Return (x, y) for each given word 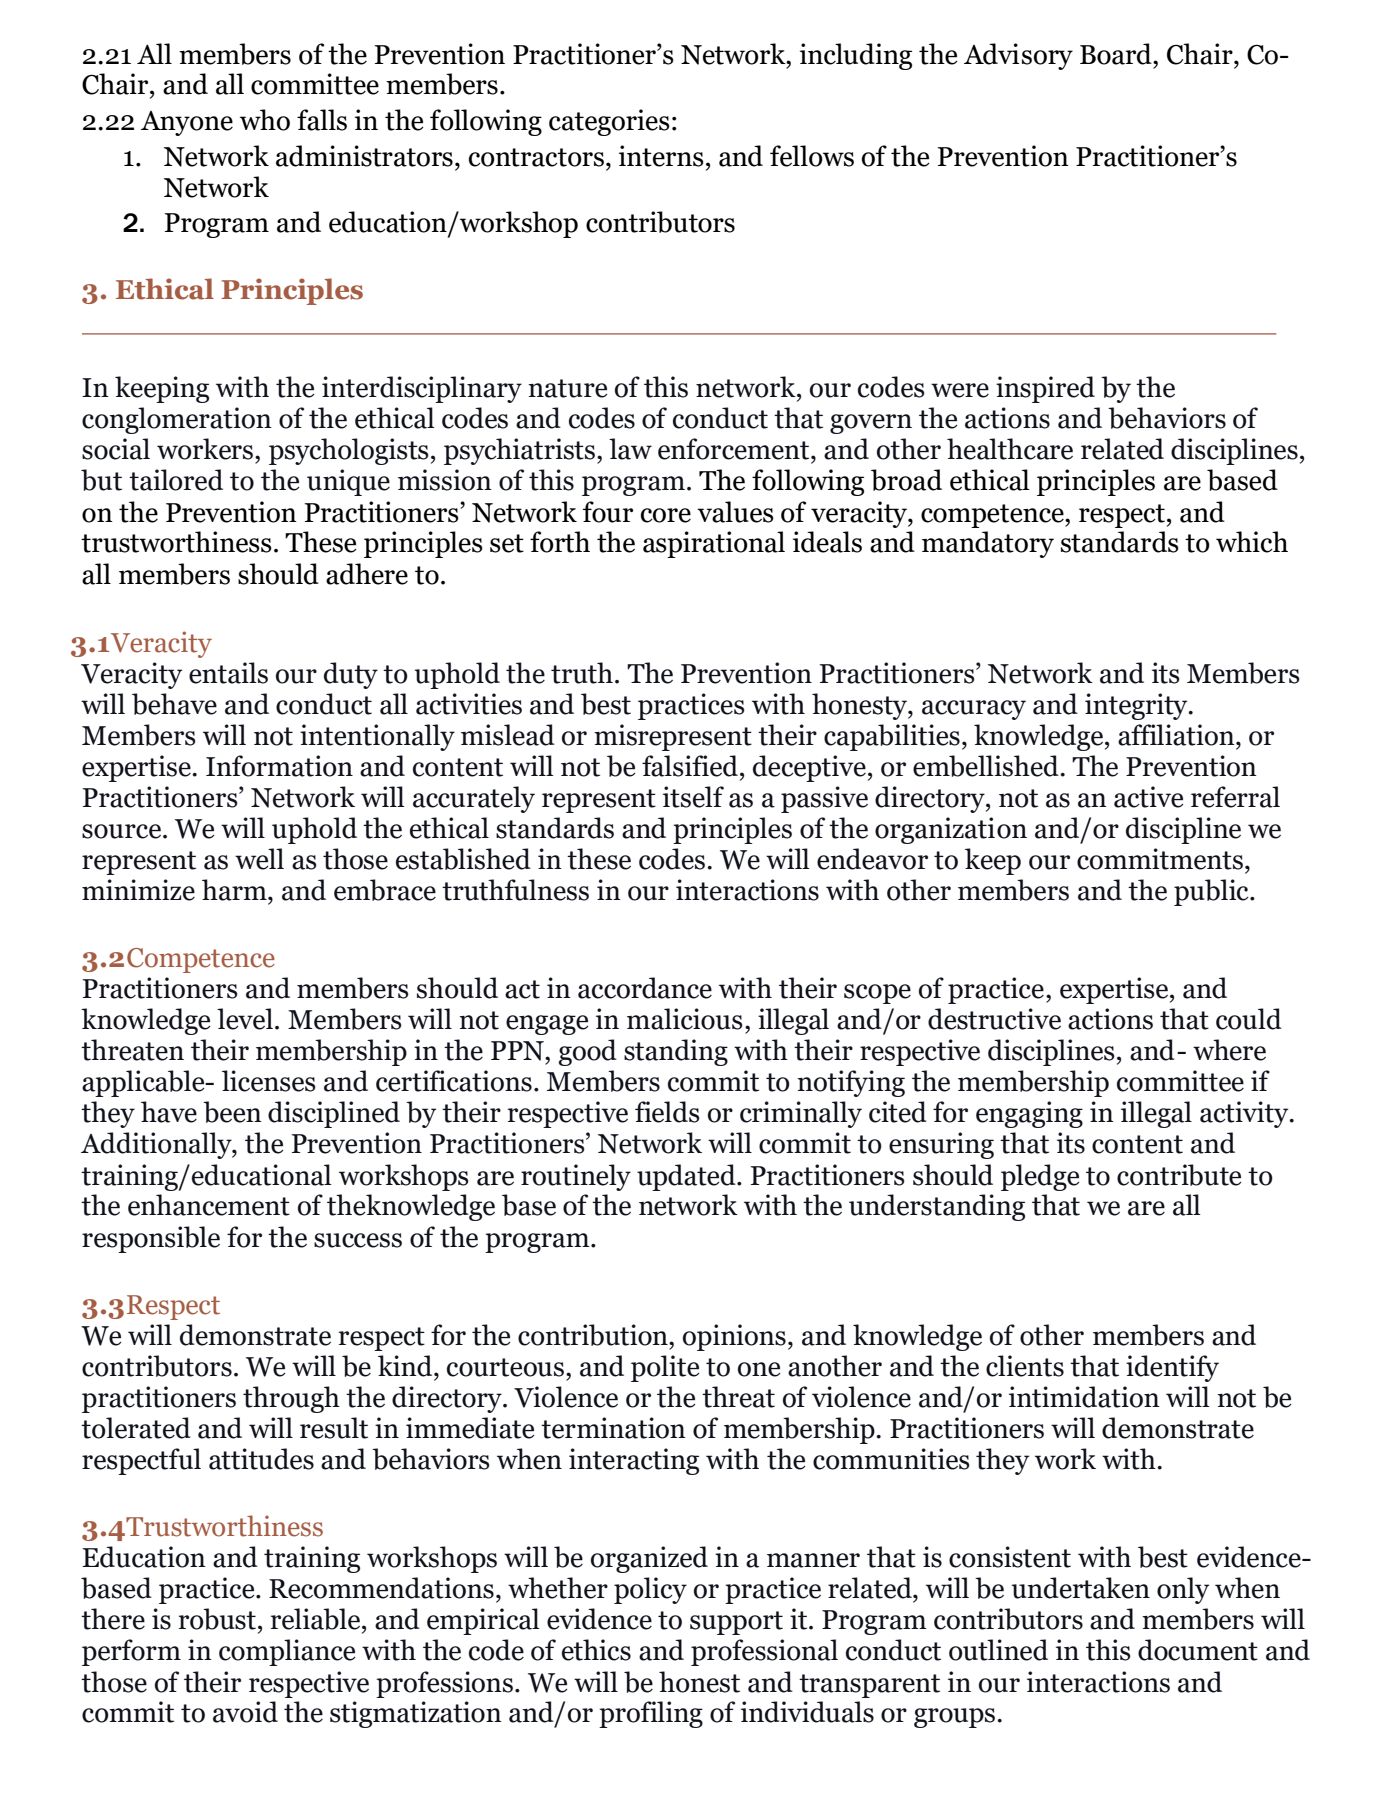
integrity (1137, 706)
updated (687, 1177)
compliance (287, 1652)
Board (1117, 54)
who (265, 120)
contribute (1179, 1175)
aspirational (714, 544)
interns (661, 156)
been (232, 1112)
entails (228, 673)
